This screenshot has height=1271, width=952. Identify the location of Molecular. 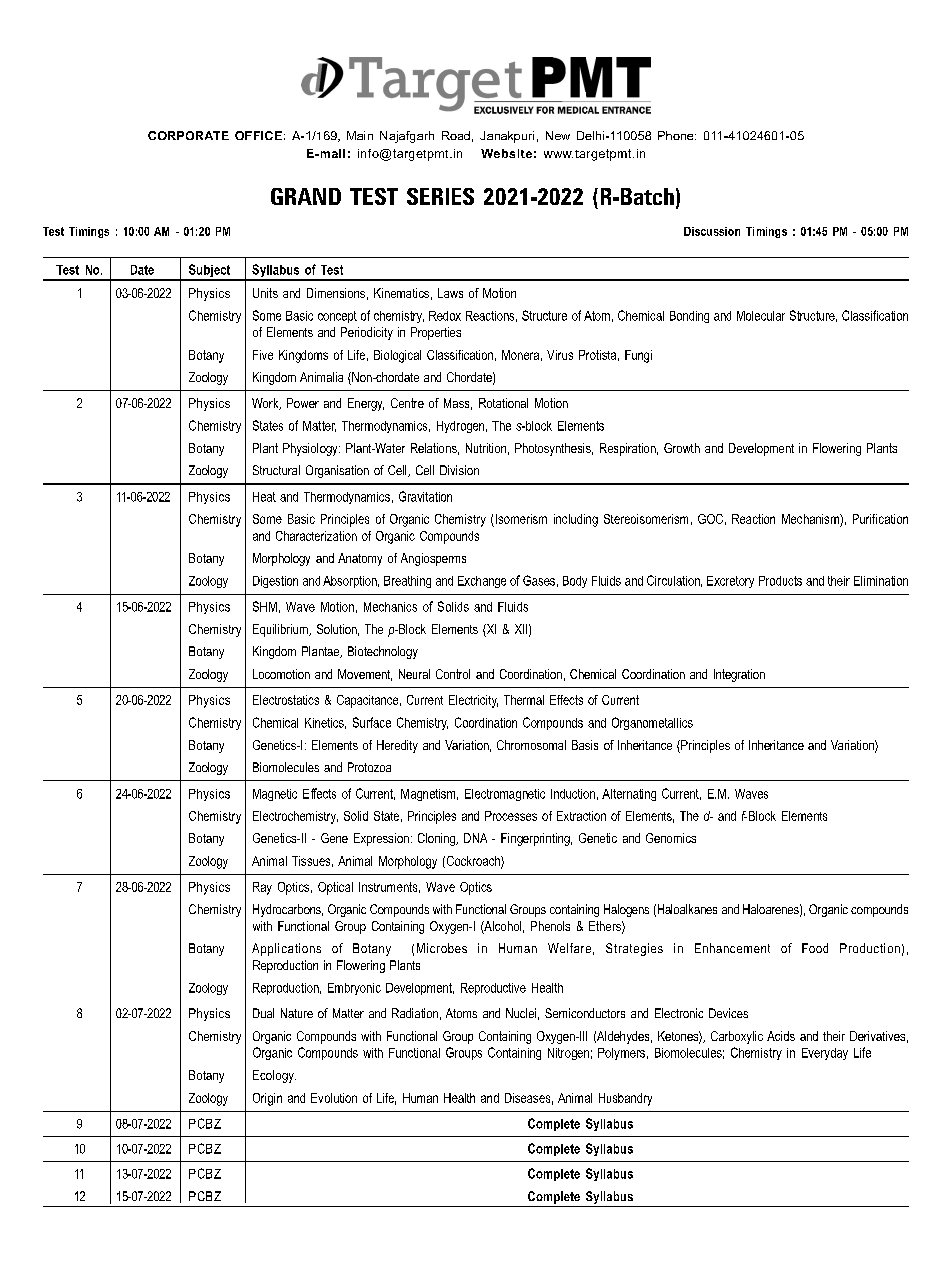
(761, 316).
